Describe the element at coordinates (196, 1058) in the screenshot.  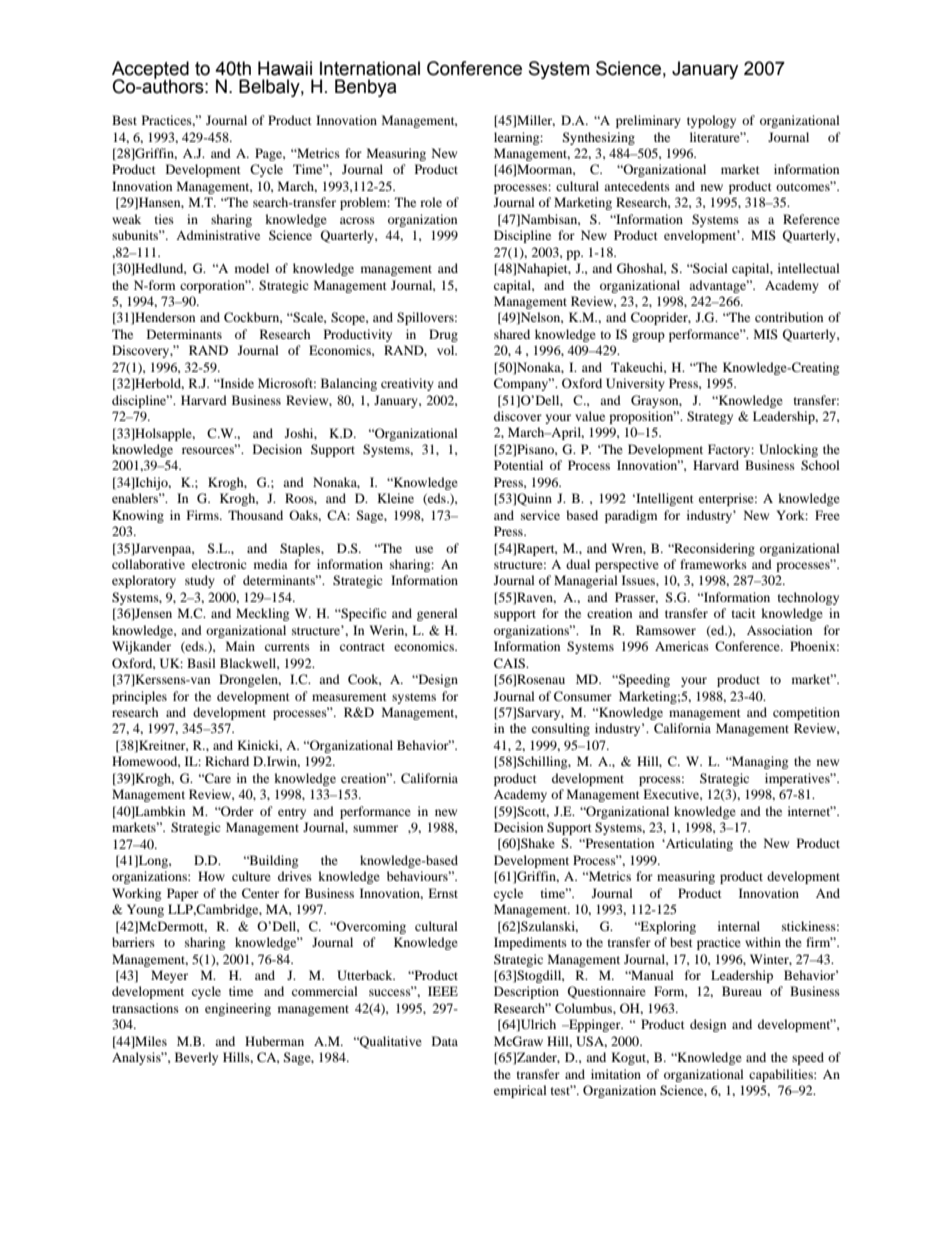
I see `Beverly` at that location.
